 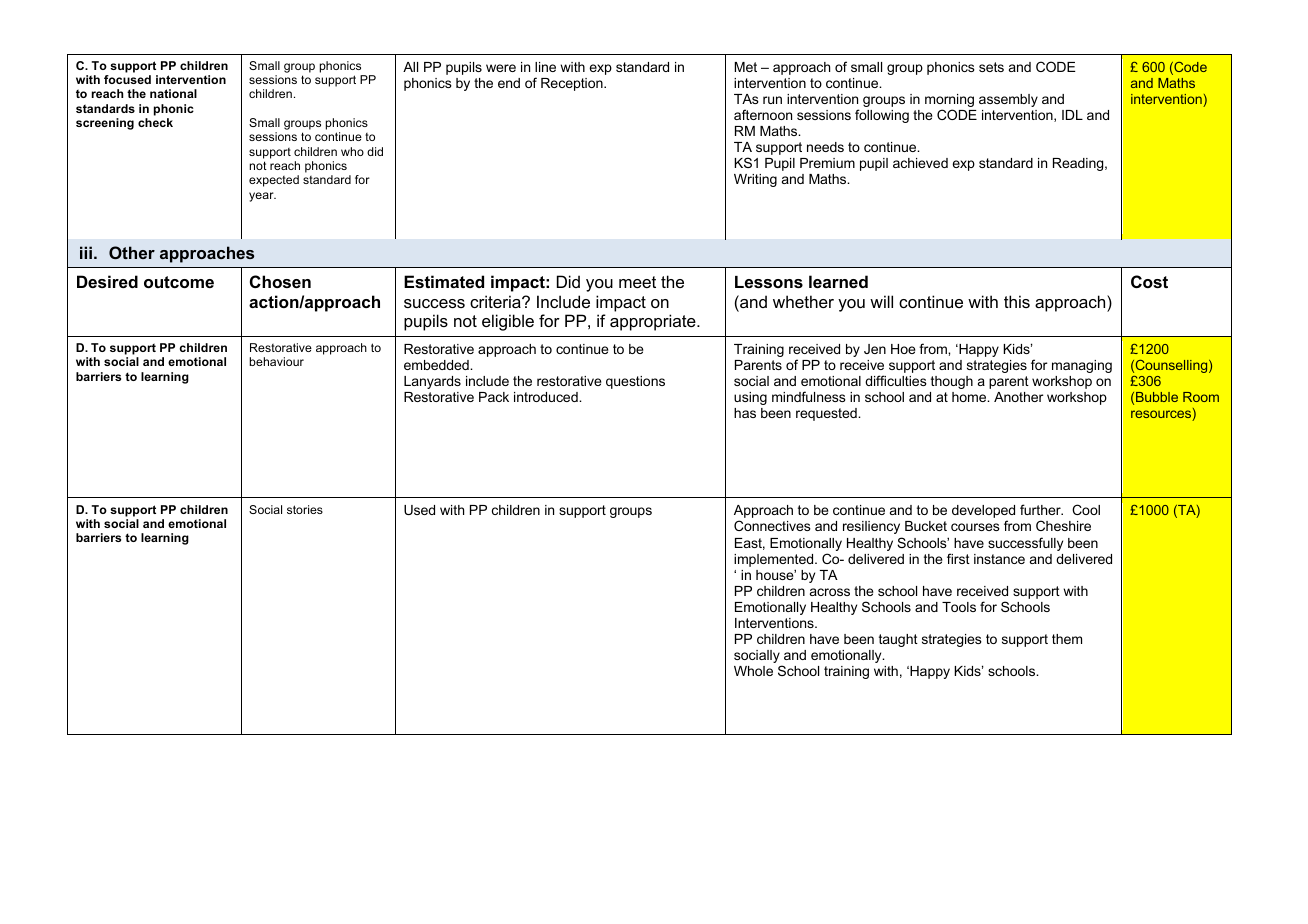 I want to click on Cool, so click(x=1086, y=509).
